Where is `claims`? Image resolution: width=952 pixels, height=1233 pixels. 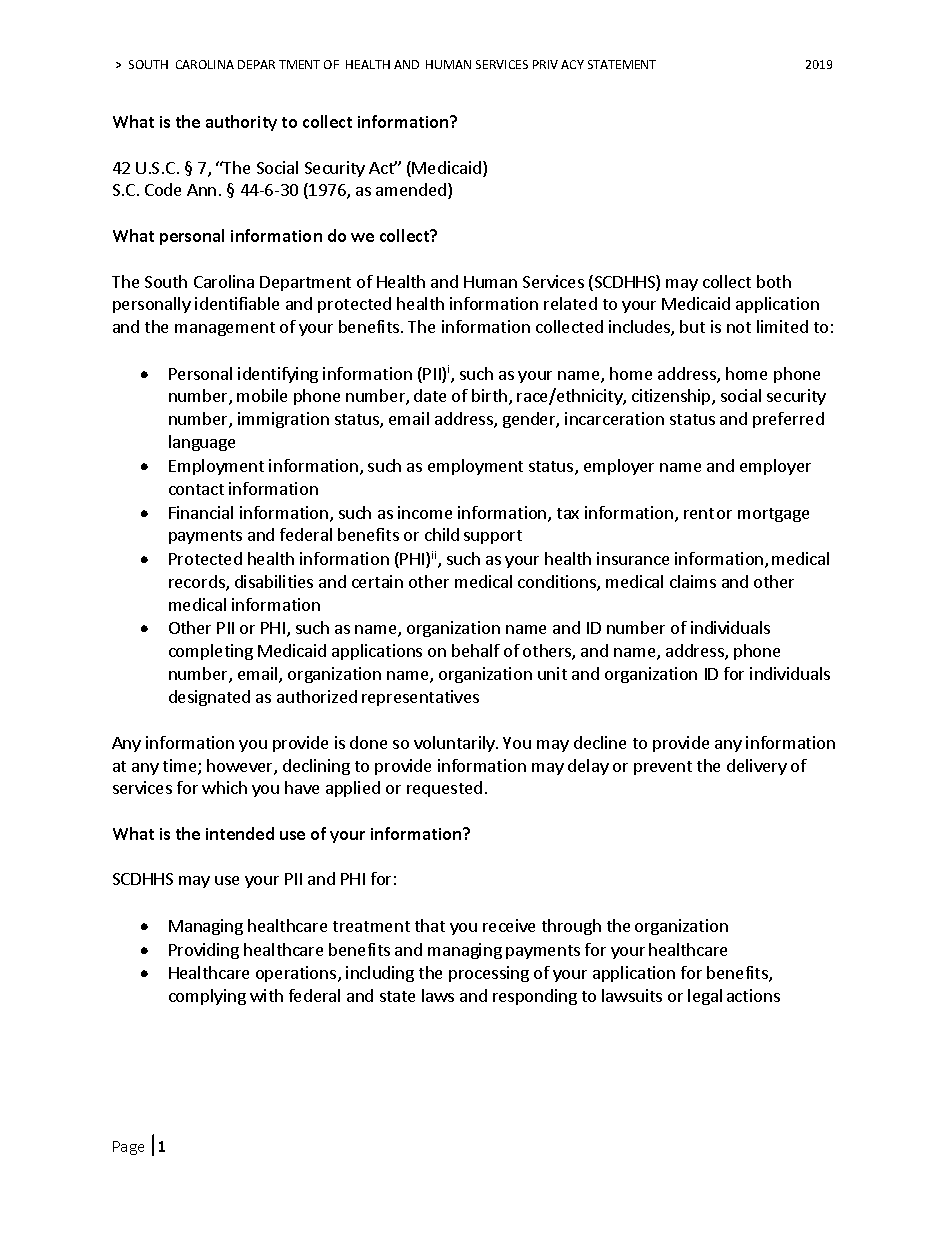
claims is located at coordinates (693, 581).
